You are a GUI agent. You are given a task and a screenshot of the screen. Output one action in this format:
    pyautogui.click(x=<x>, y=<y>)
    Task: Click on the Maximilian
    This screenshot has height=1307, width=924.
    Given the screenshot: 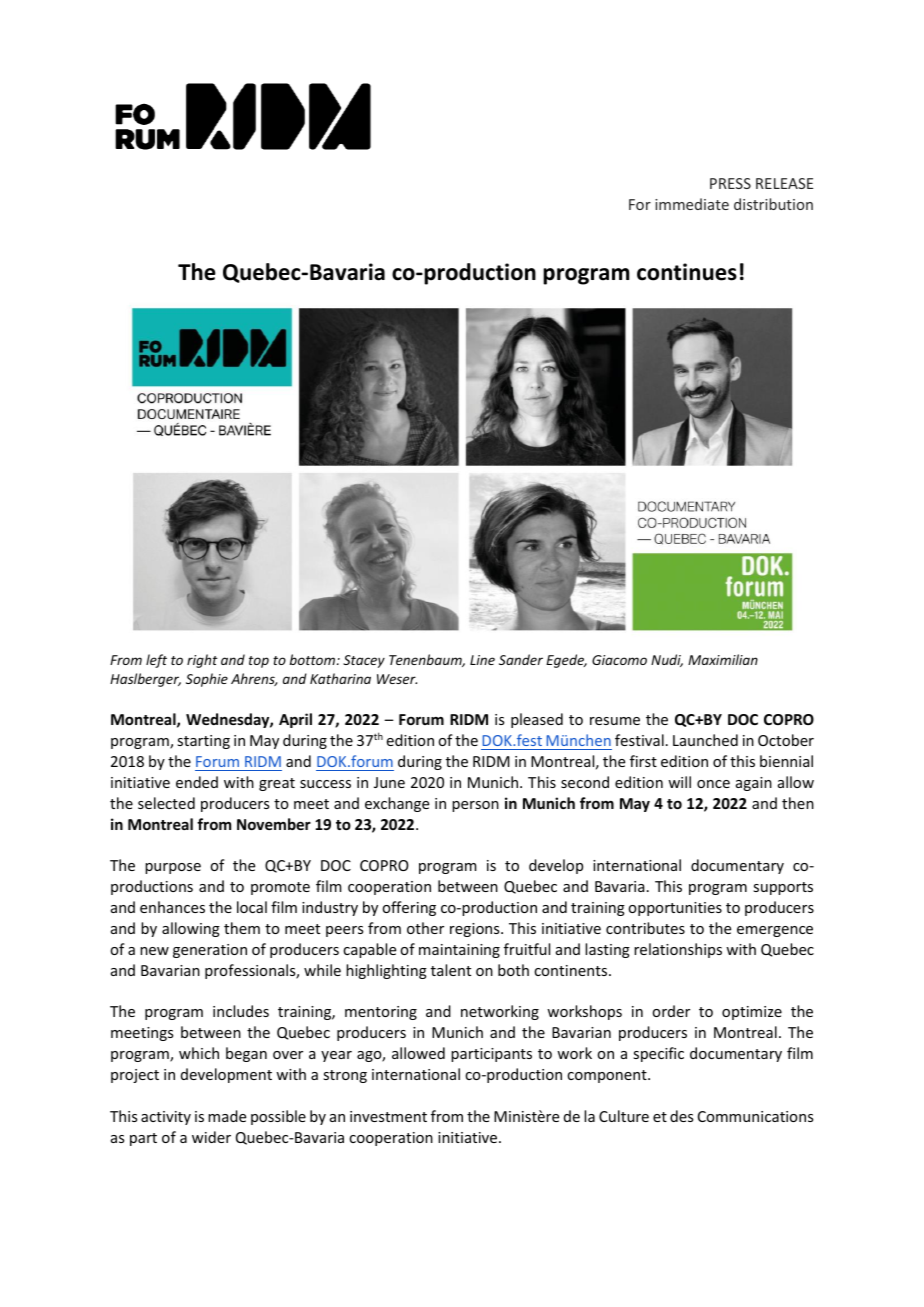 What is the action you would take?
    pyautogui.click(x=723, y=659)
